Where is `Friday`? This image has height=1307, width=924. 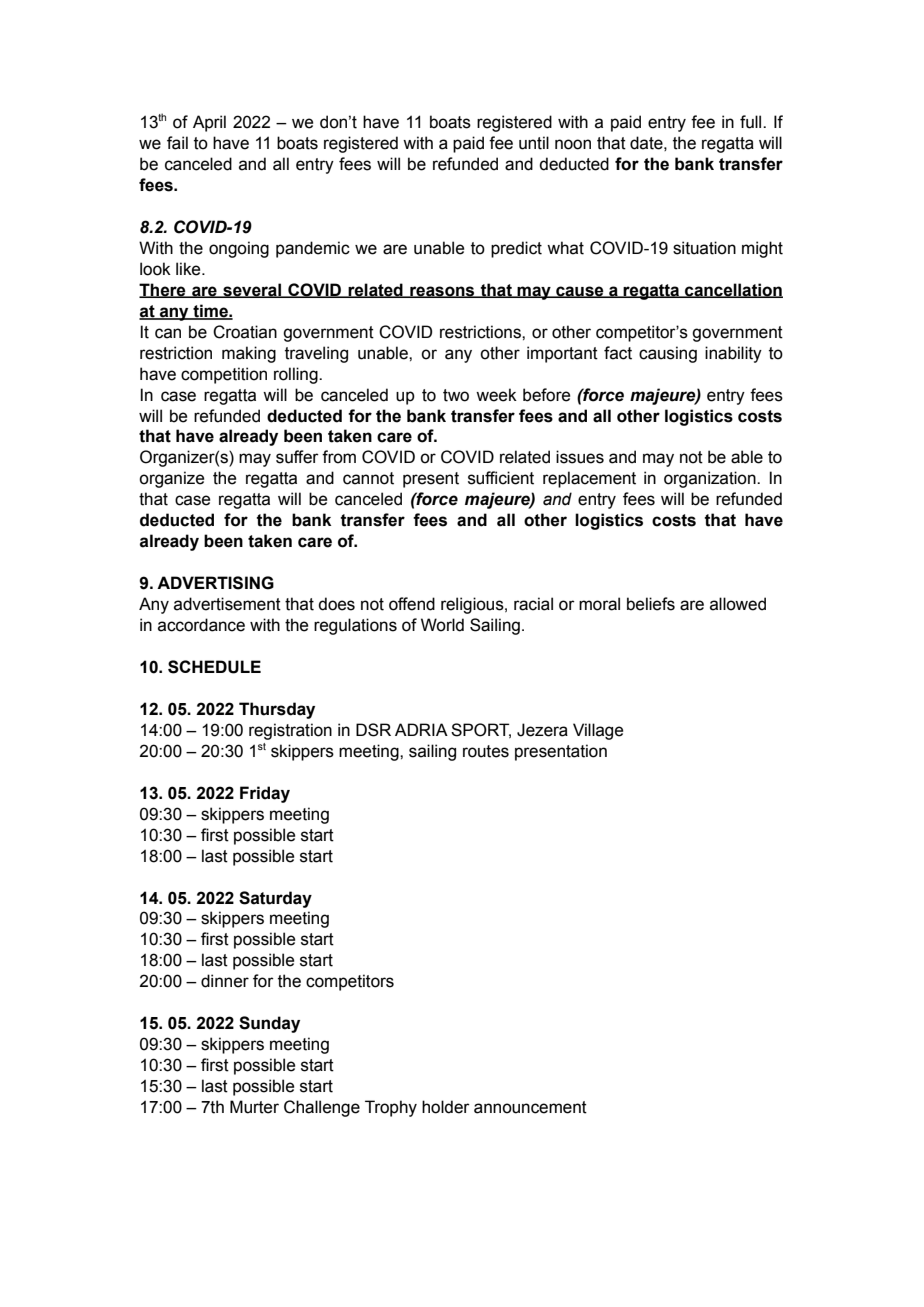 Friday is located at coordinates (265, 794).
